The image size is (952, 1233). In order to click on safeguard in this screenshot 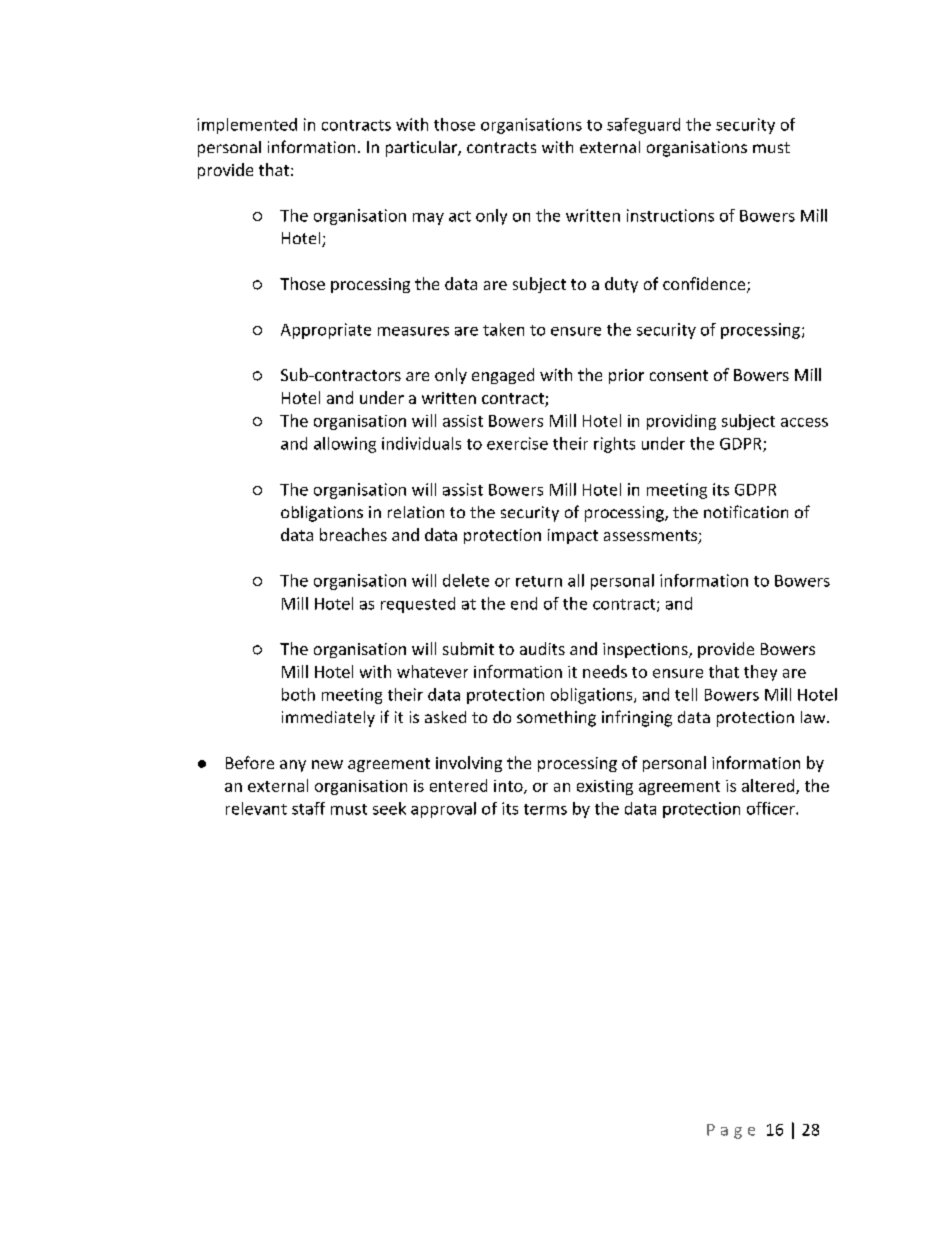, I will do `click(643, 126)`.
